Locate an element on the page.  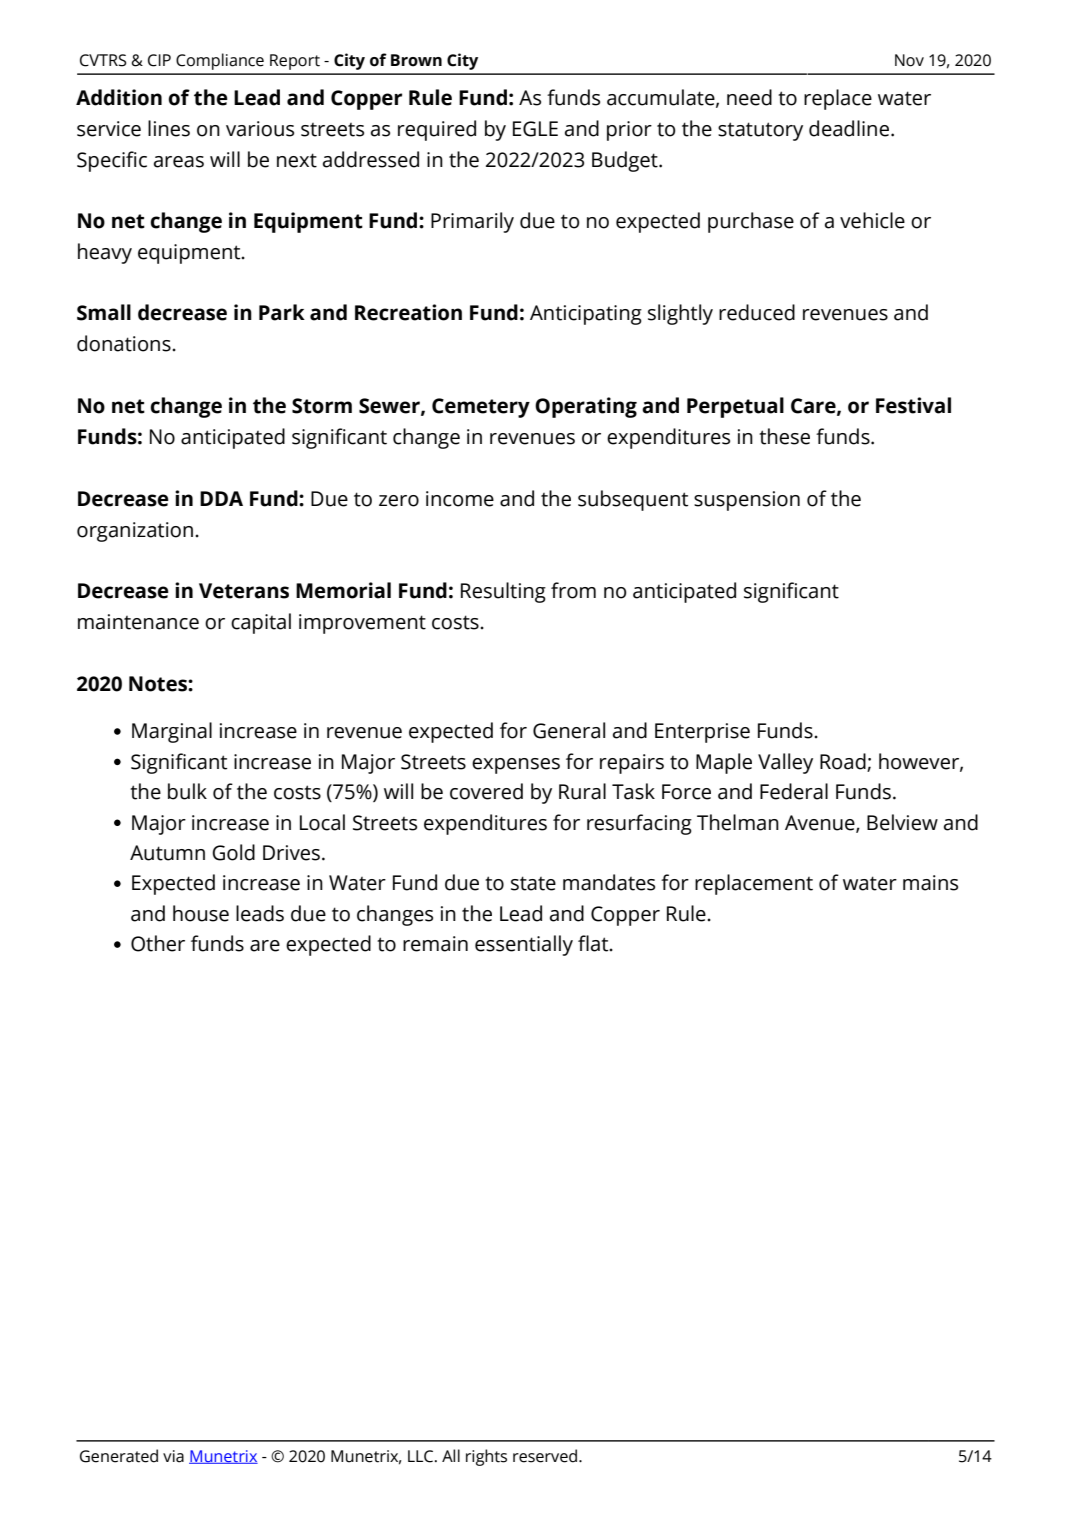
mains is located at coordinates (930, 883).
